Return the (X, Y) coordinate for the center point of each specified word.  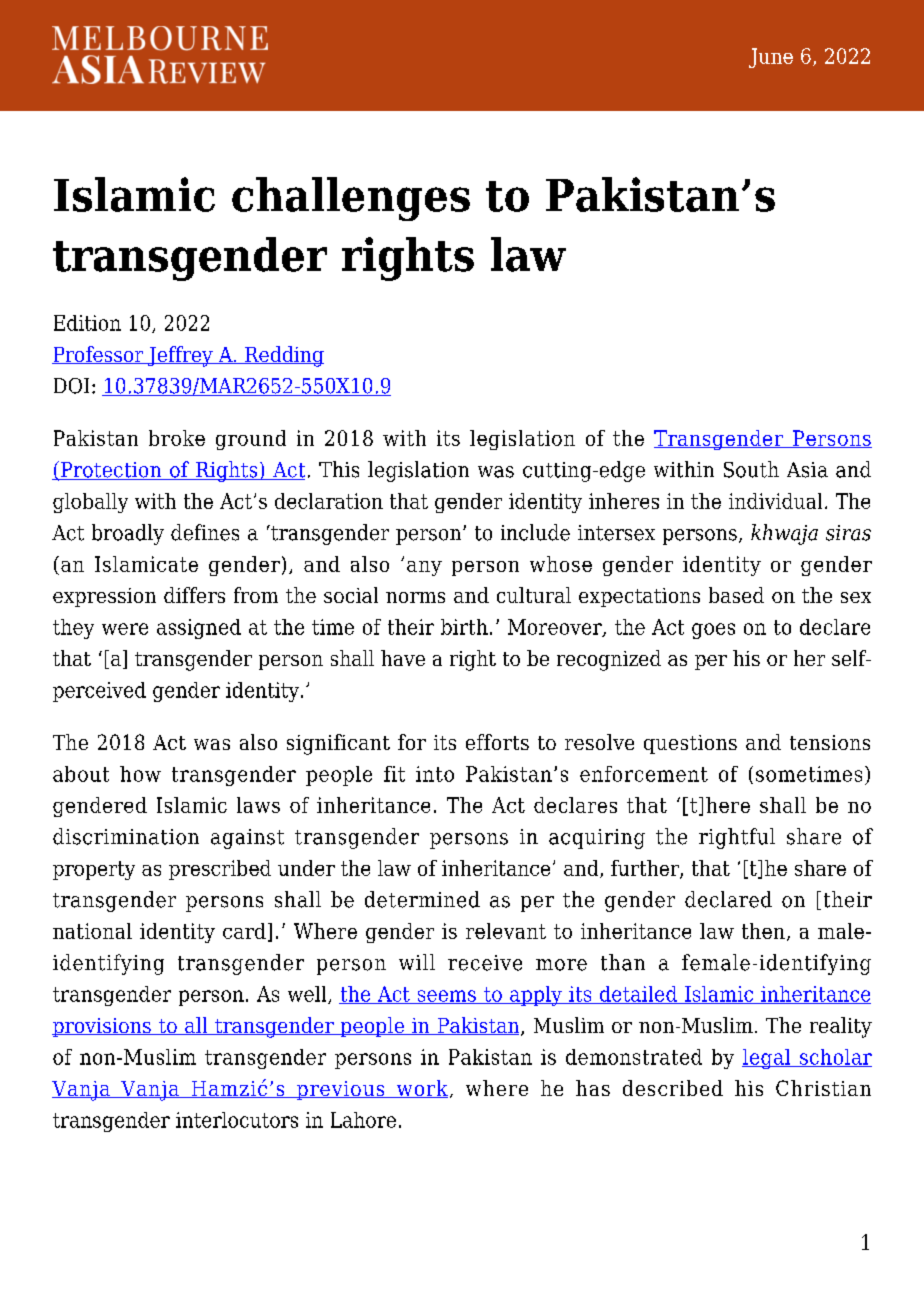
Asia (807, 470)
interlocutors (237, 1120)
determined (422, 899)
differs (194, 595)
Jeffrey (180, 356)
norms (415, 597)
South (751, 469)
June (771, 58)
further (646, 869)
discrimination (126, 836)
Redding (283, 356)
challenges (351, 199)
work (421, 1089)
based (736, 595)
